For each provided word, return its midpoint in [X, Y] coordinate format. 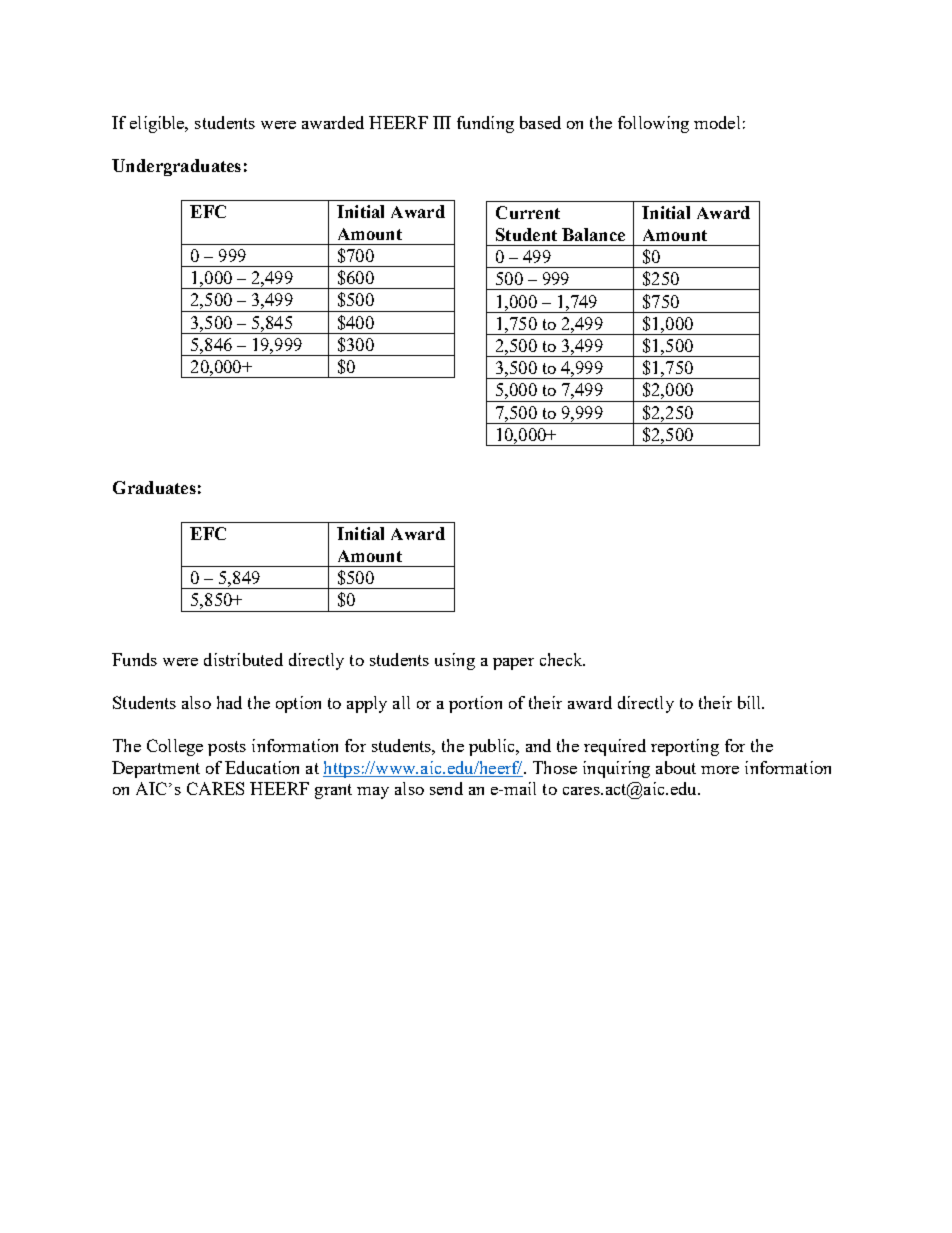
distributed [243, 659]
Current [528, 212]
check [562, 659]
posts [227, 748]
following [653, 124]
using [455, 661]
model [717, 122]
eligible [158, 124]
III [442, 122]
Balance [593, 234]
